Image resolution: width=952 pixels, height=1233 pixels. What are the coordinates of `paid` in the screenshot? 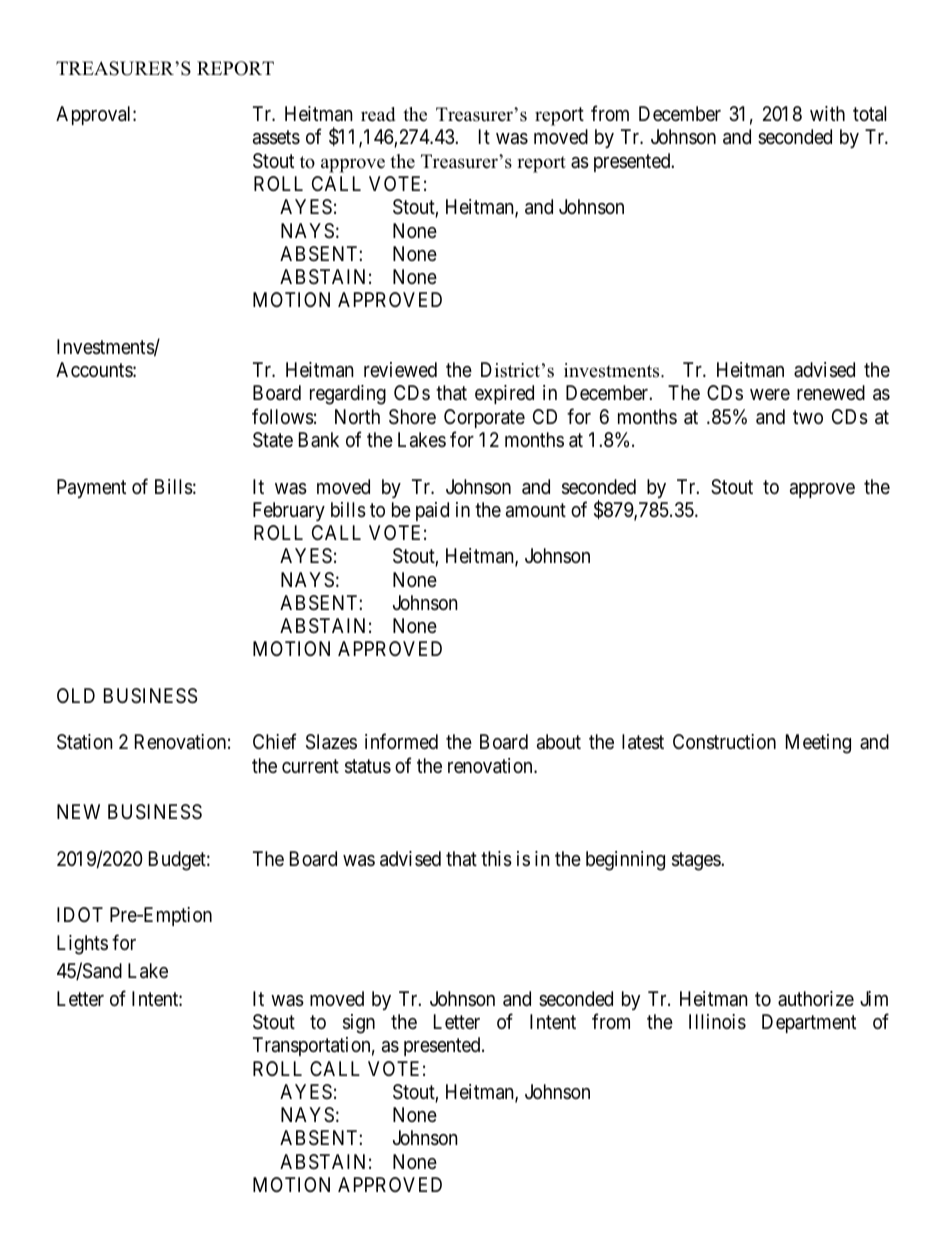 It's located at (432, 511).
